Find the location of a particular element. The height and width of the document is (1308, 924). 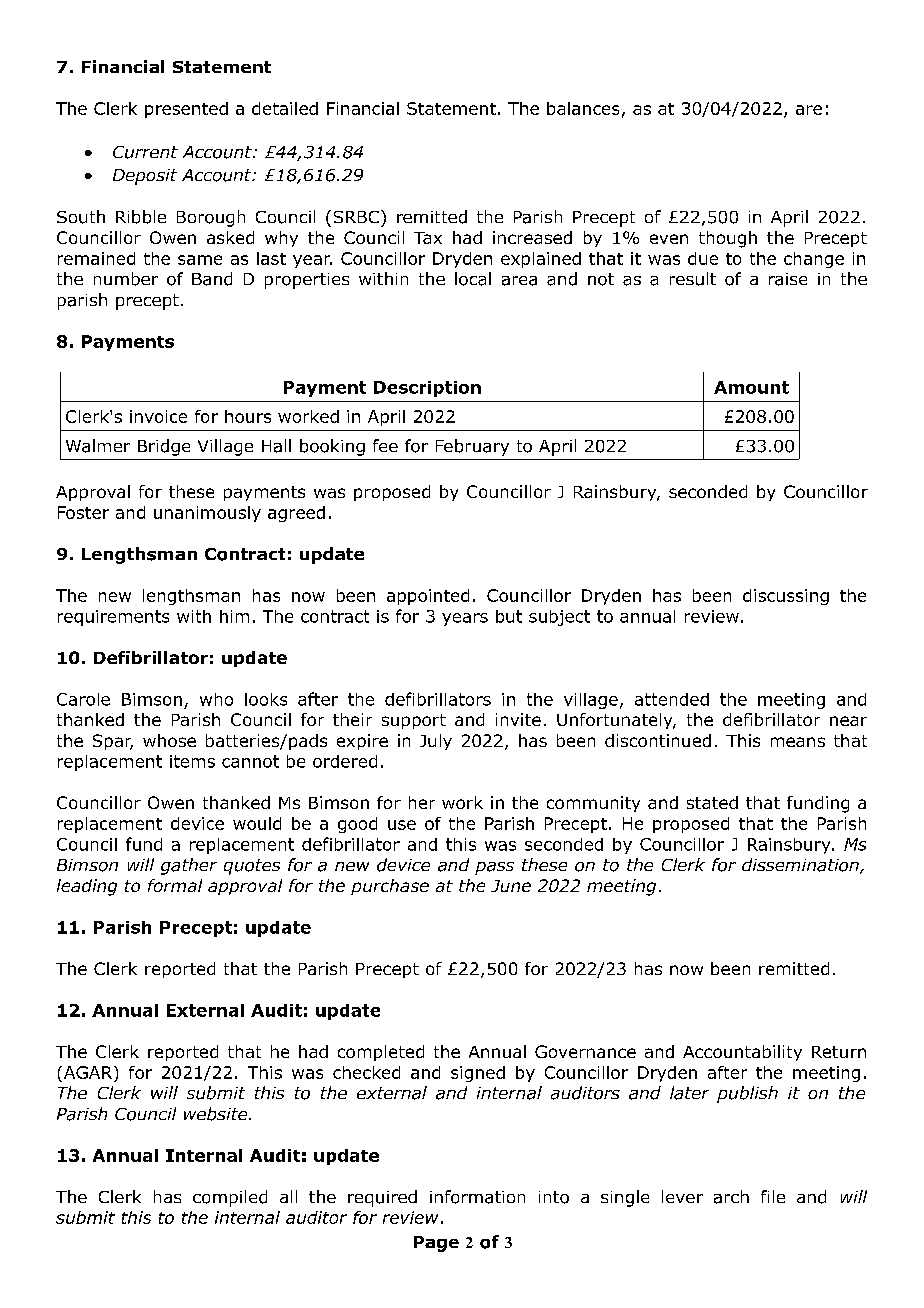

though is located at coordinates (728, 239).
